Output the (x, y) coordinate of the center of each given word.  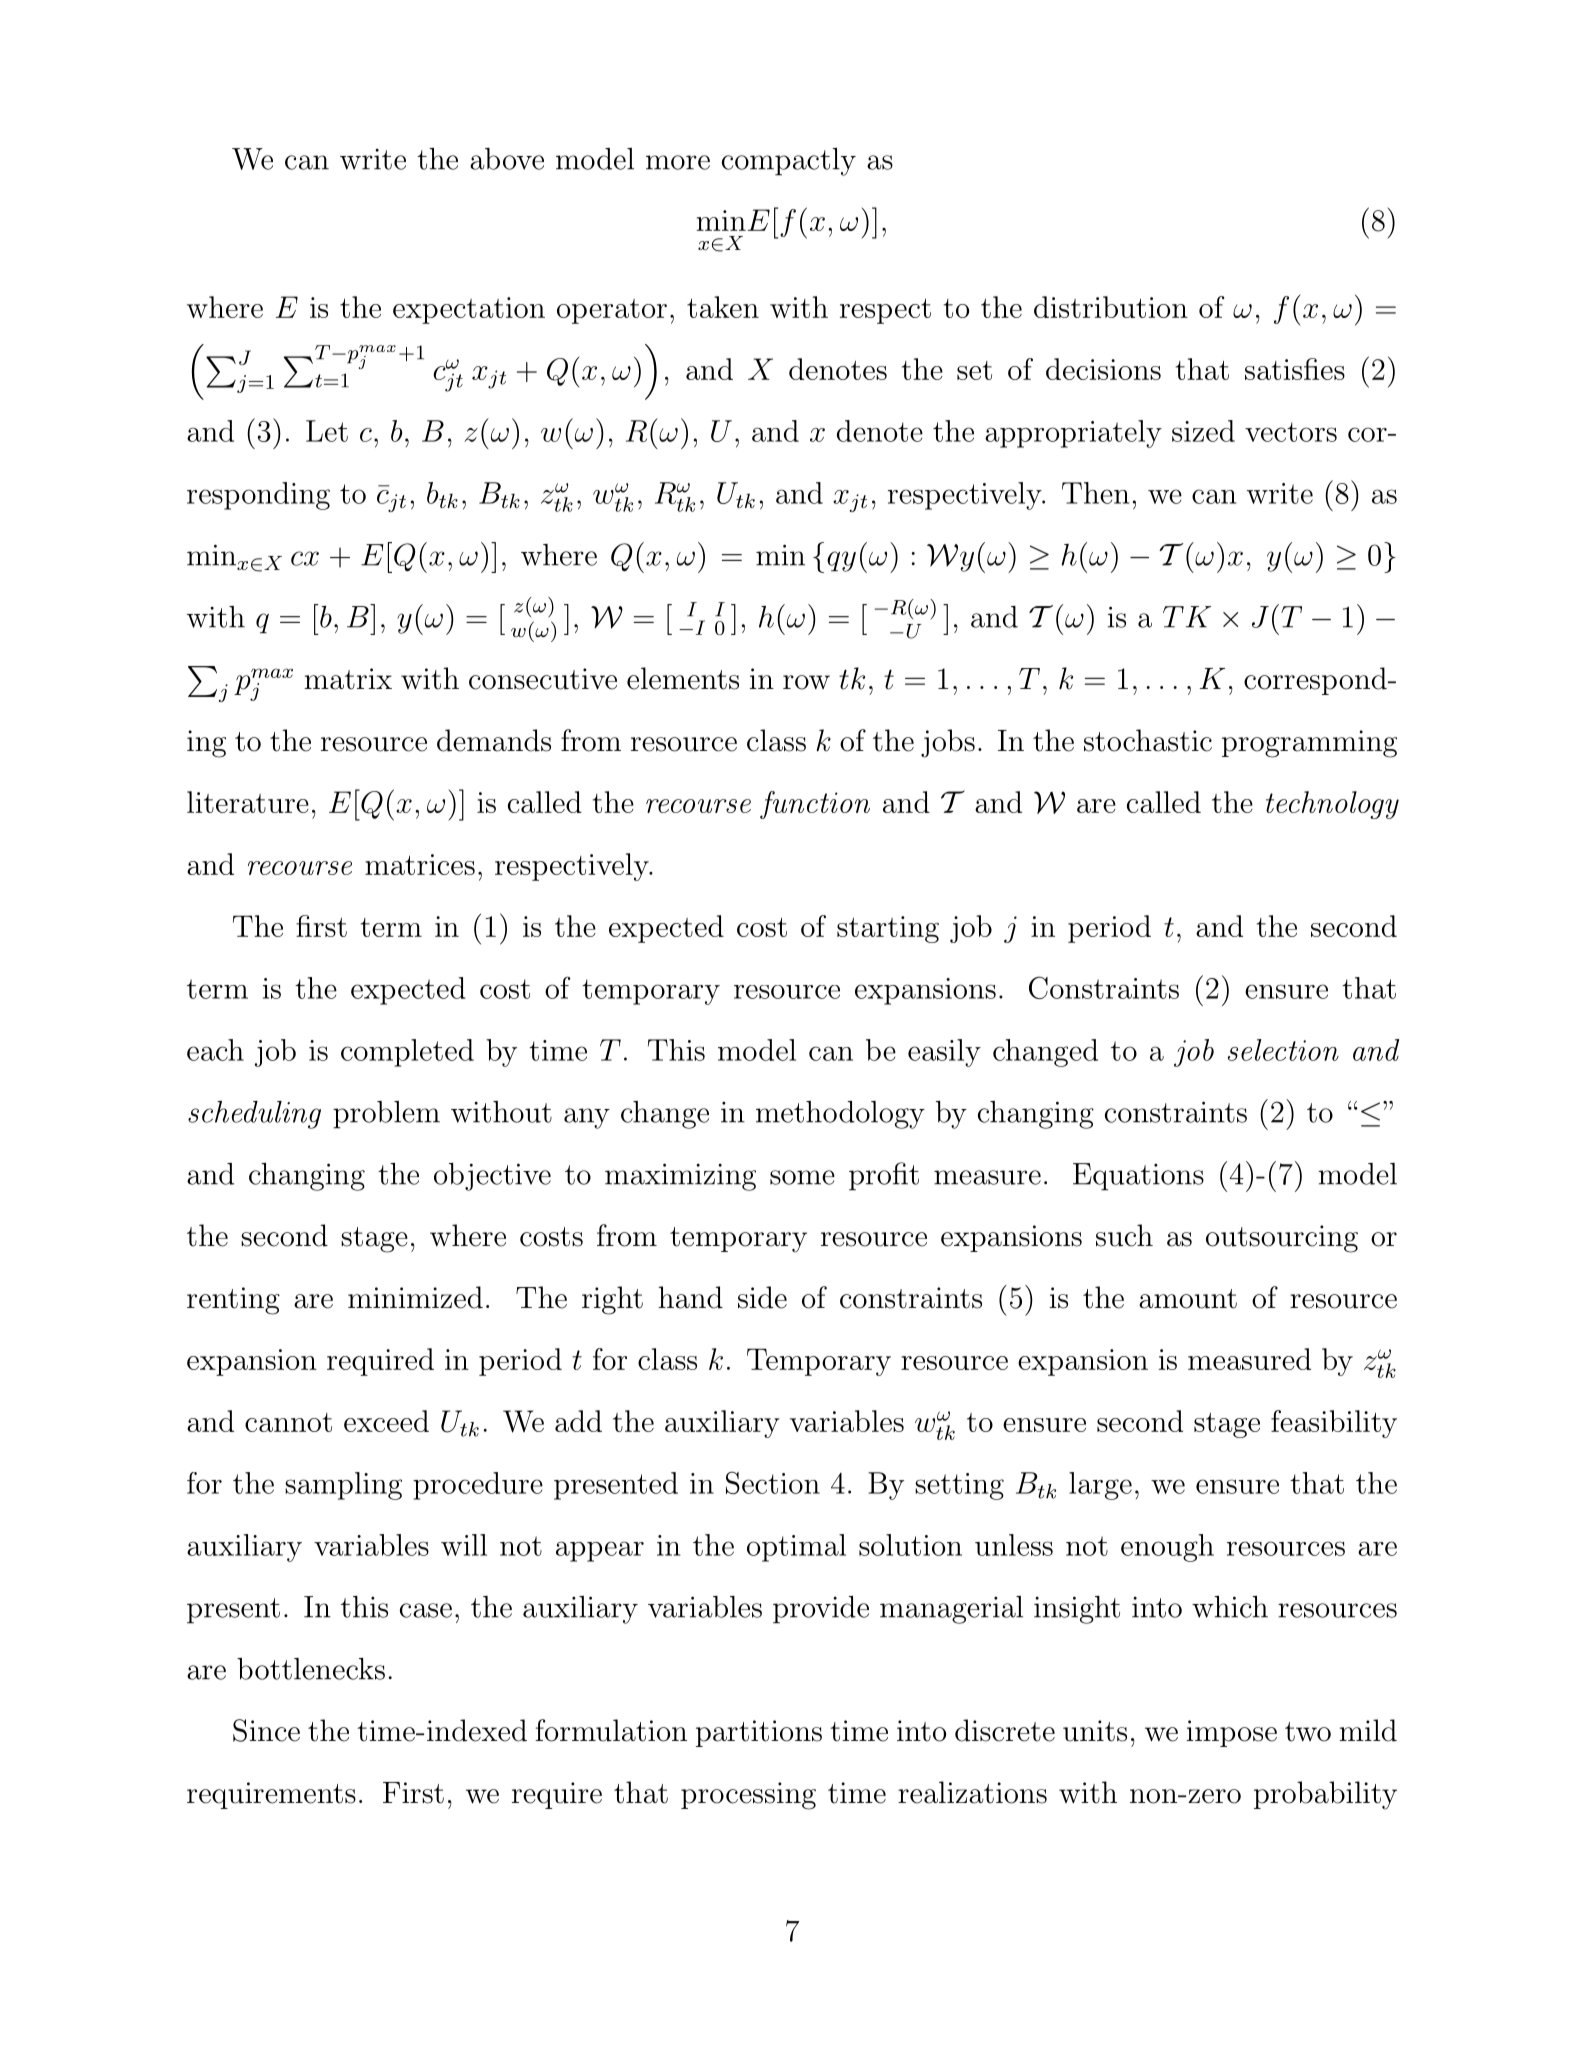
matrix (348, 679)
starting (888, 929)
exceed (386, 1421)
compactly (789, 162)
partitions (759, 1733)
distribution (1111, 307)
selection (1283, 1050)
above (507, 159)
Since (266, 1730)
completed (407, 1053)
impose (1231, 1733)
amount (1188, 1299)
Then (1095, 493)
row (806, 682)
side (762, 1297)
